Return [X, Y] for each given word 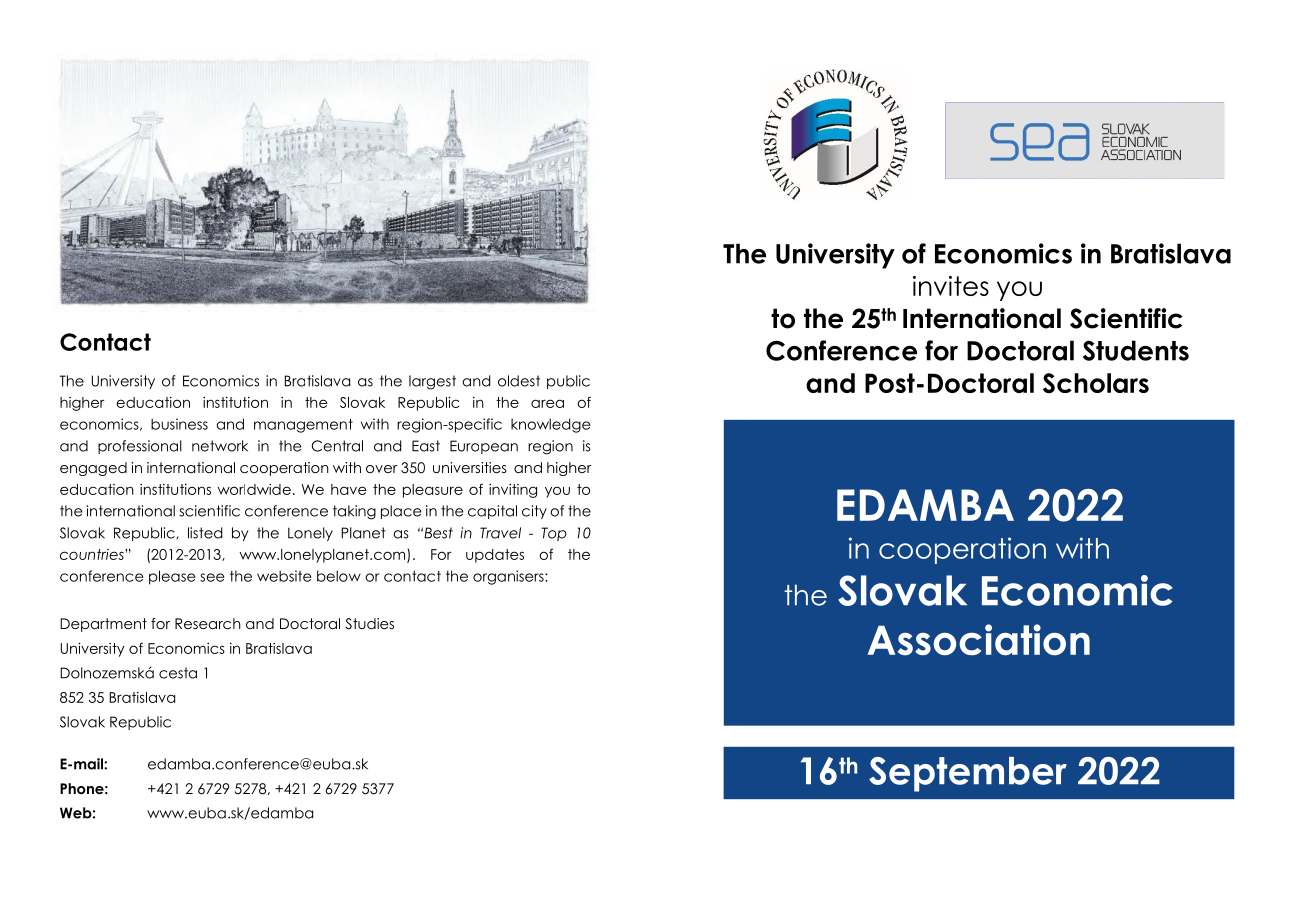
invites [951, 286]
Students [1136, 350]
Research [208, 623]
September [968, 774]
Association [978, 640]
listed [205, 533]
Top [554, 534]
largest [432, 382]
